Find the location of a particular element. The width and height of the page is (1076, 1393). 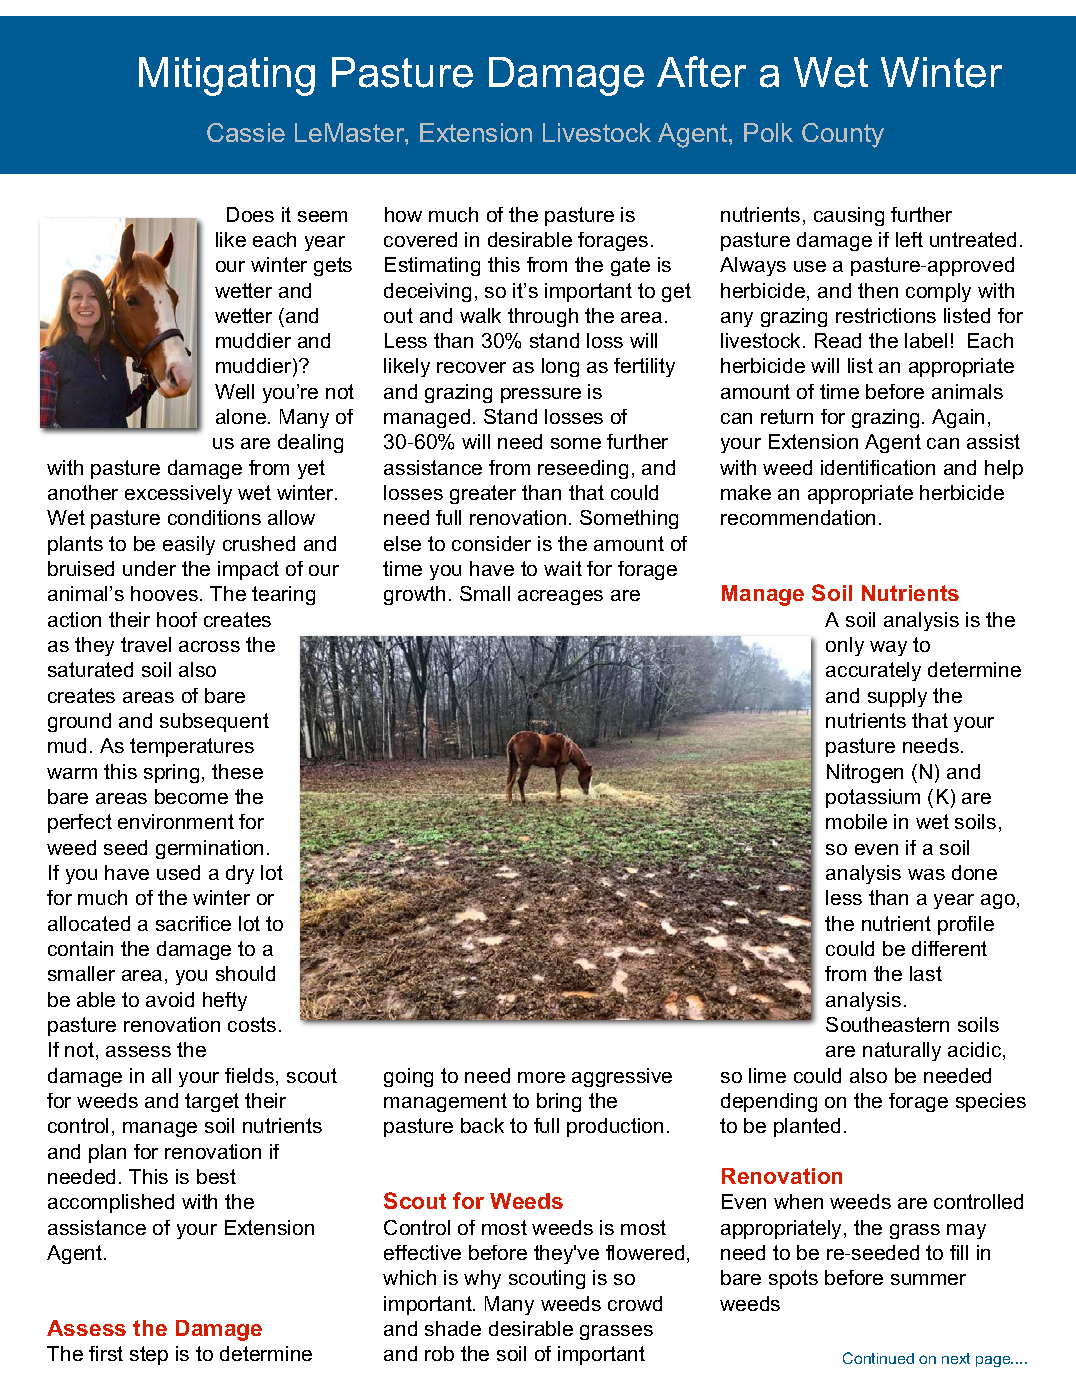

growth is located at coordinates (414, 595).
